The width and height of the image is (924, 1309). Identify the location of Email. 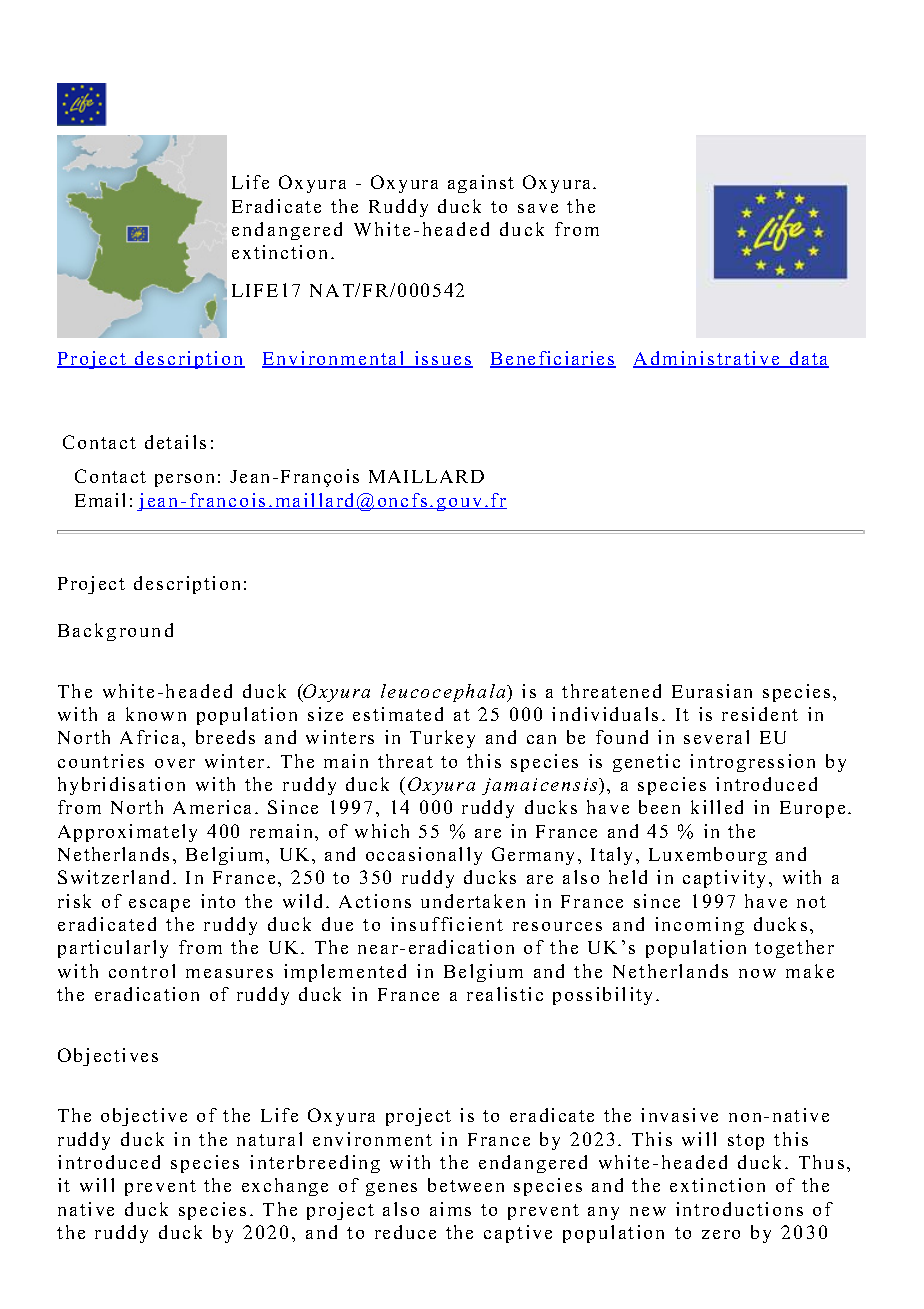
(100, 500).
